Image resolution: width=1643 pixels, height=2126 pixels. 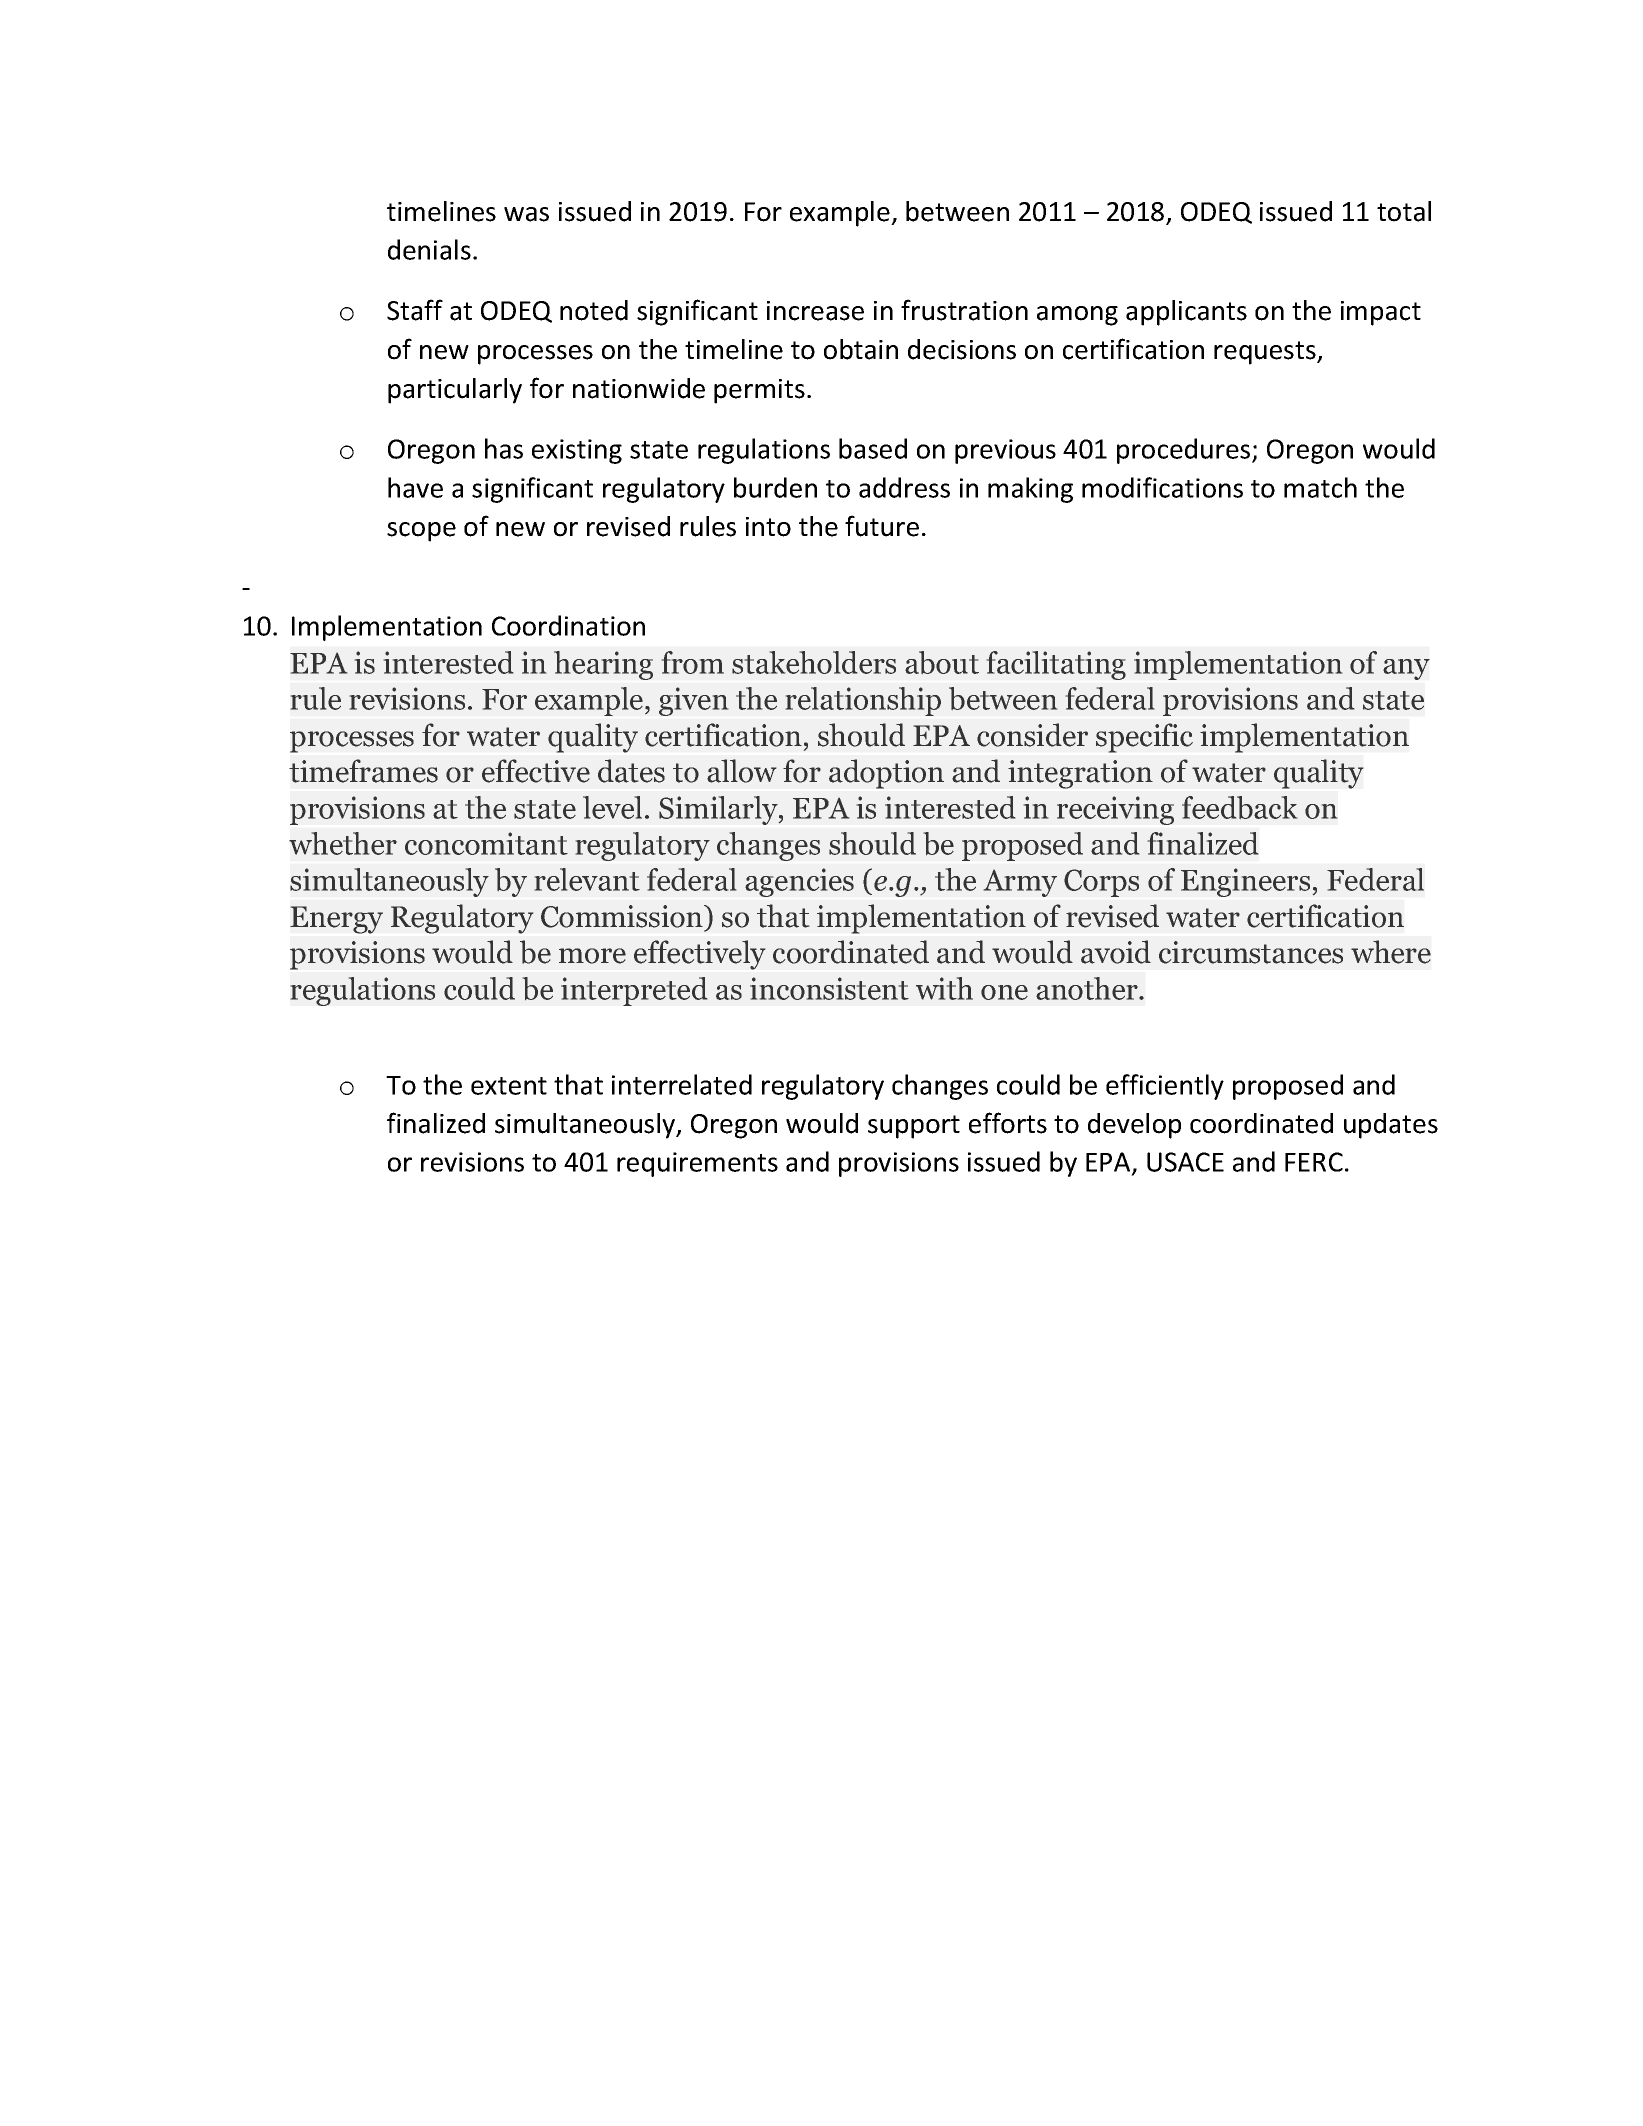 I want to click on concomitant, so click(x=486, y=843).
